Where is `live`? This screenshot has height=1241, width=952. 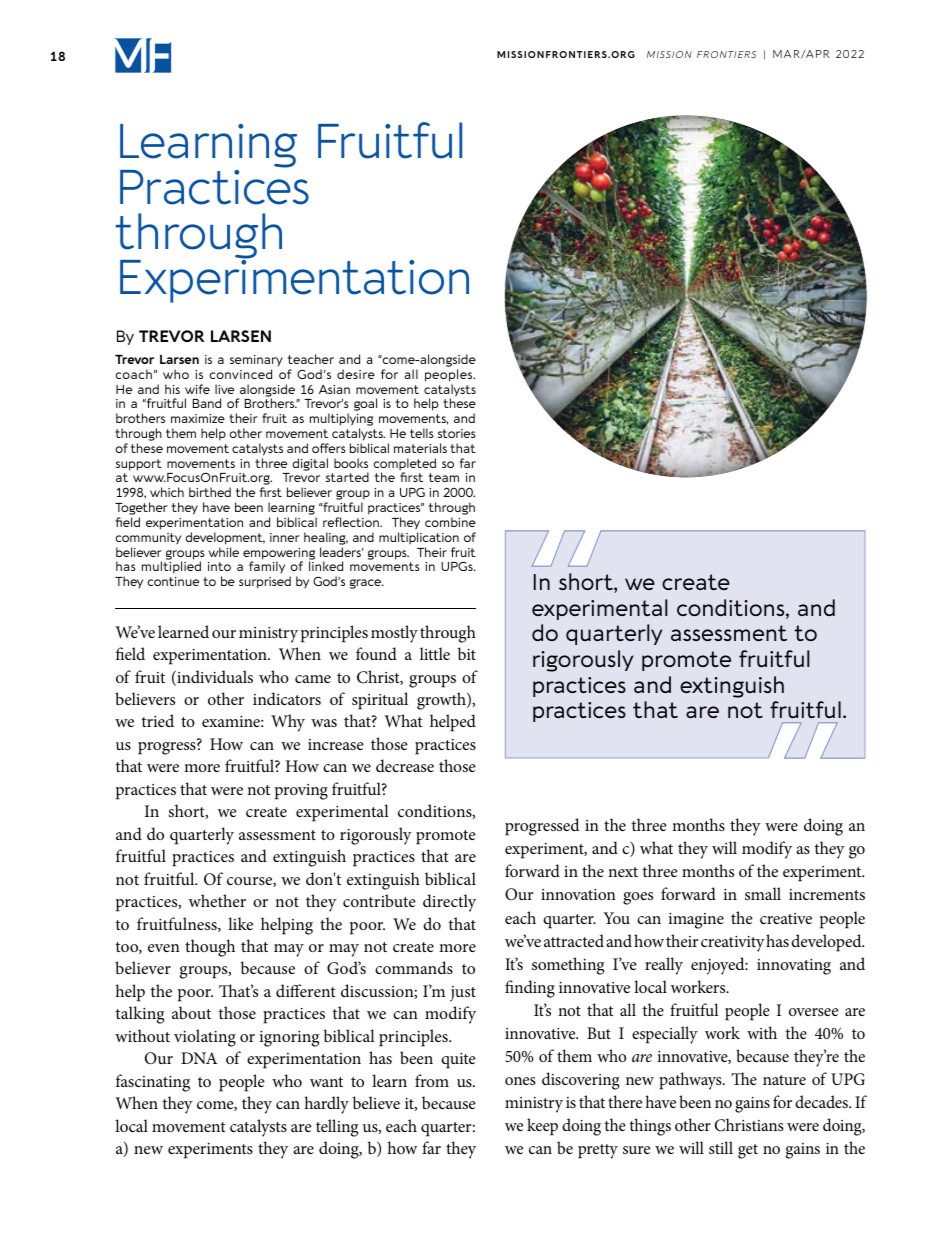
live is located at coordinates (224, 389).
